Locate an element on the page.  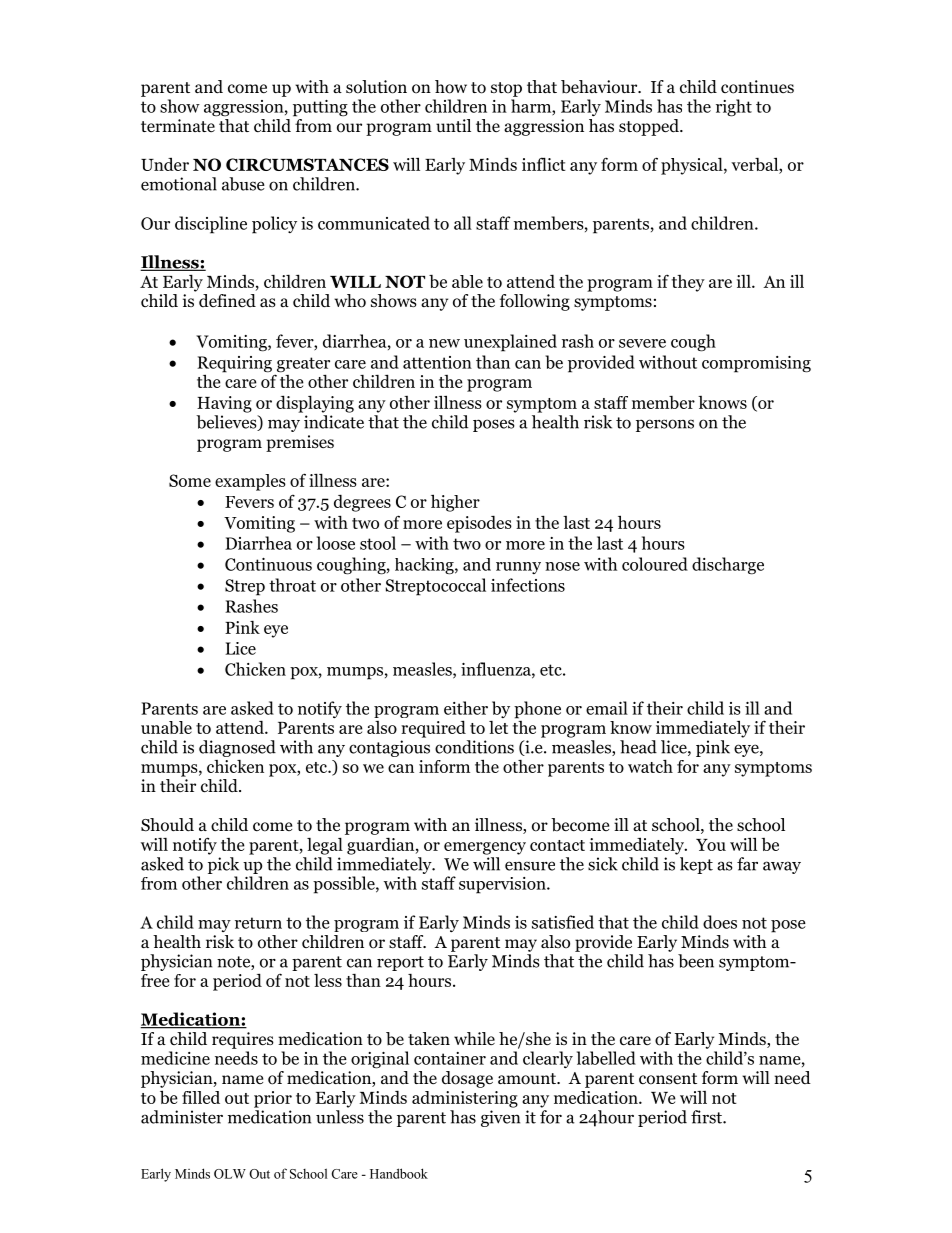
right is located at coordinates (734, 108).
